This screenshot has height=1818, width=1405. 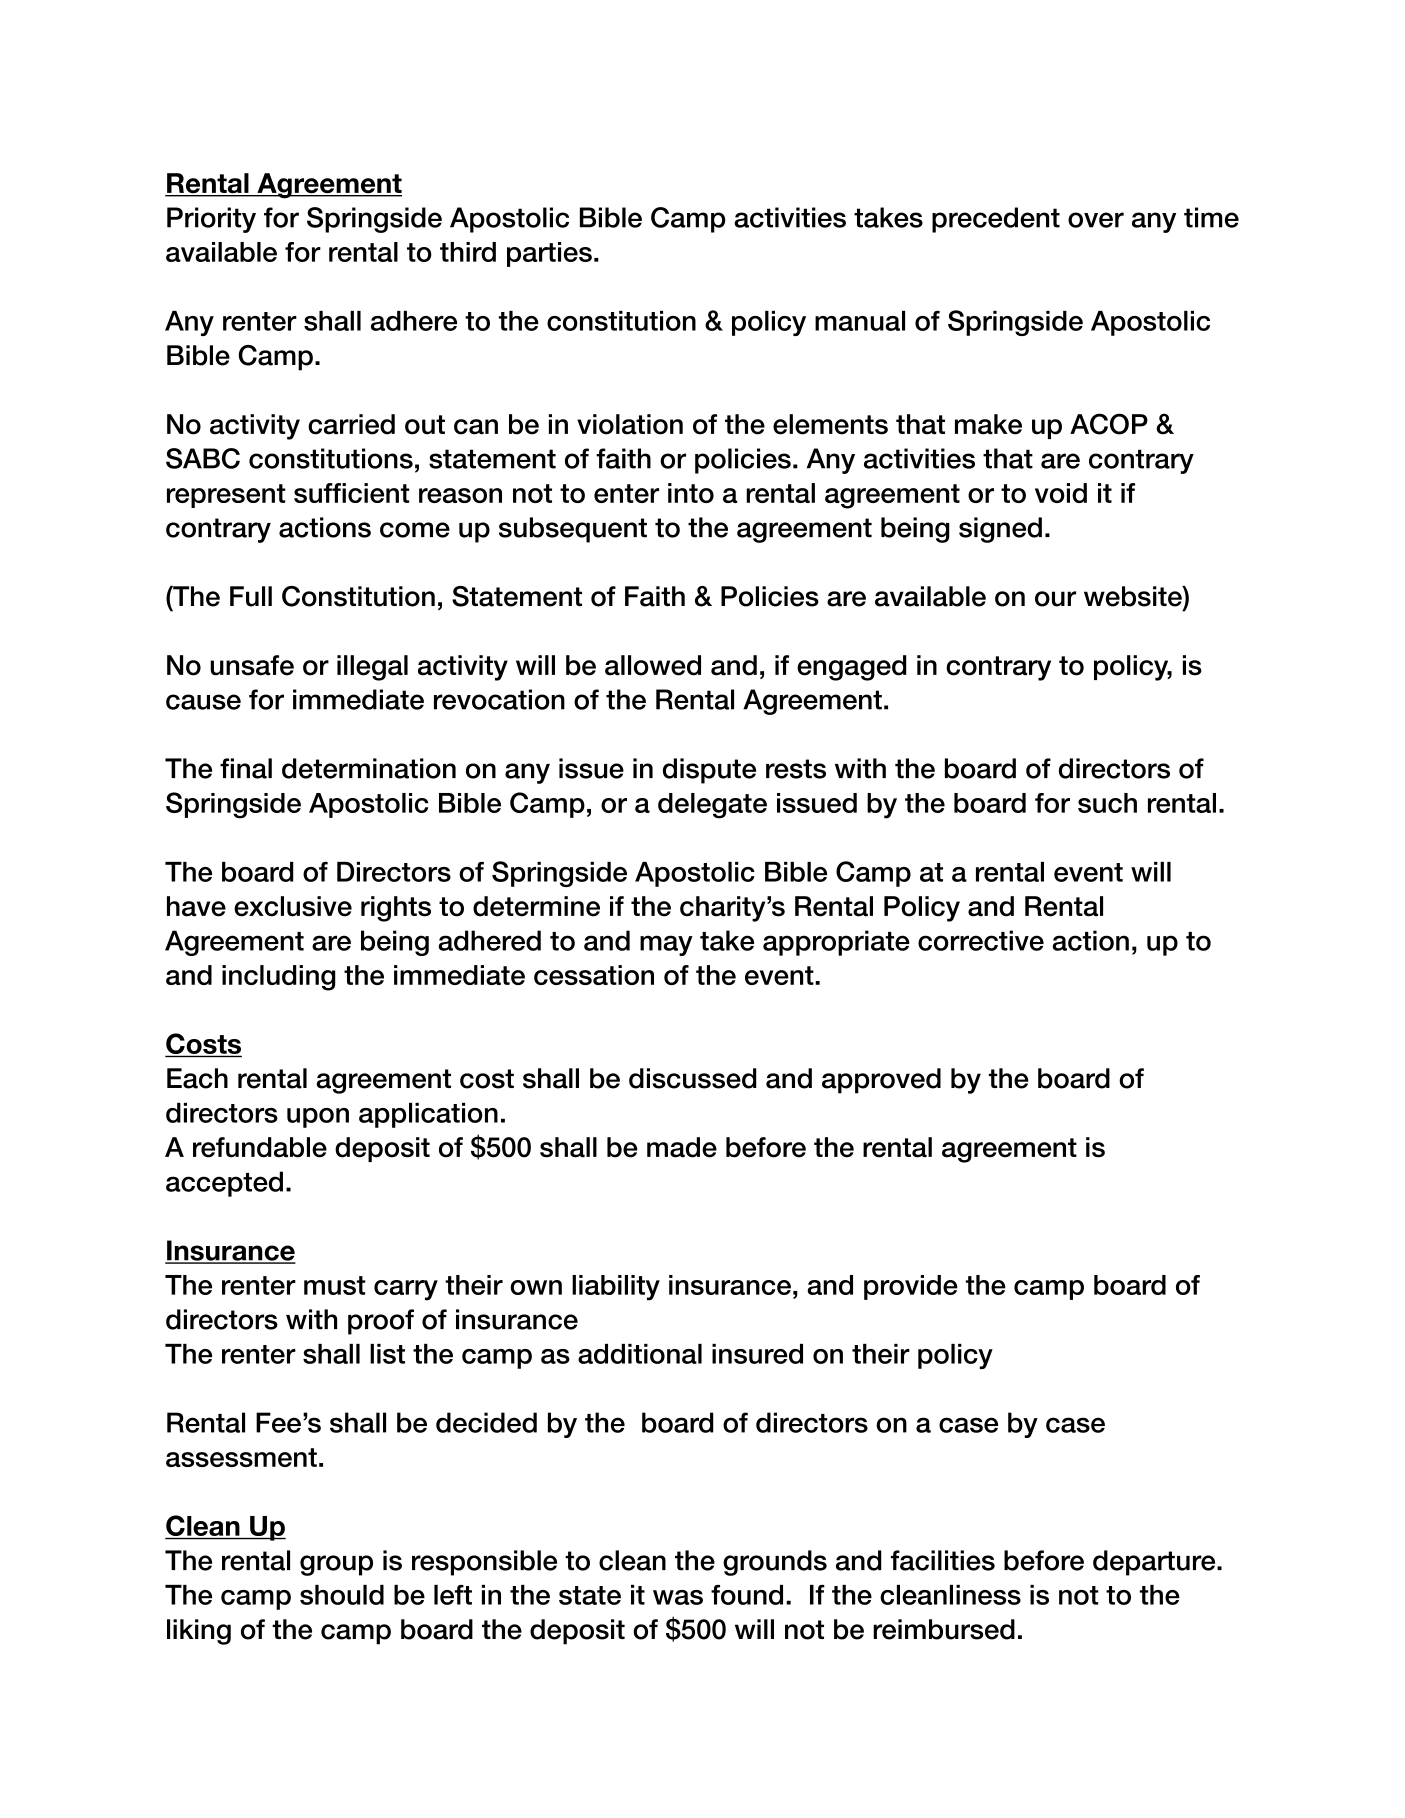 I want to click on parties, so click(x=549, y=254).
